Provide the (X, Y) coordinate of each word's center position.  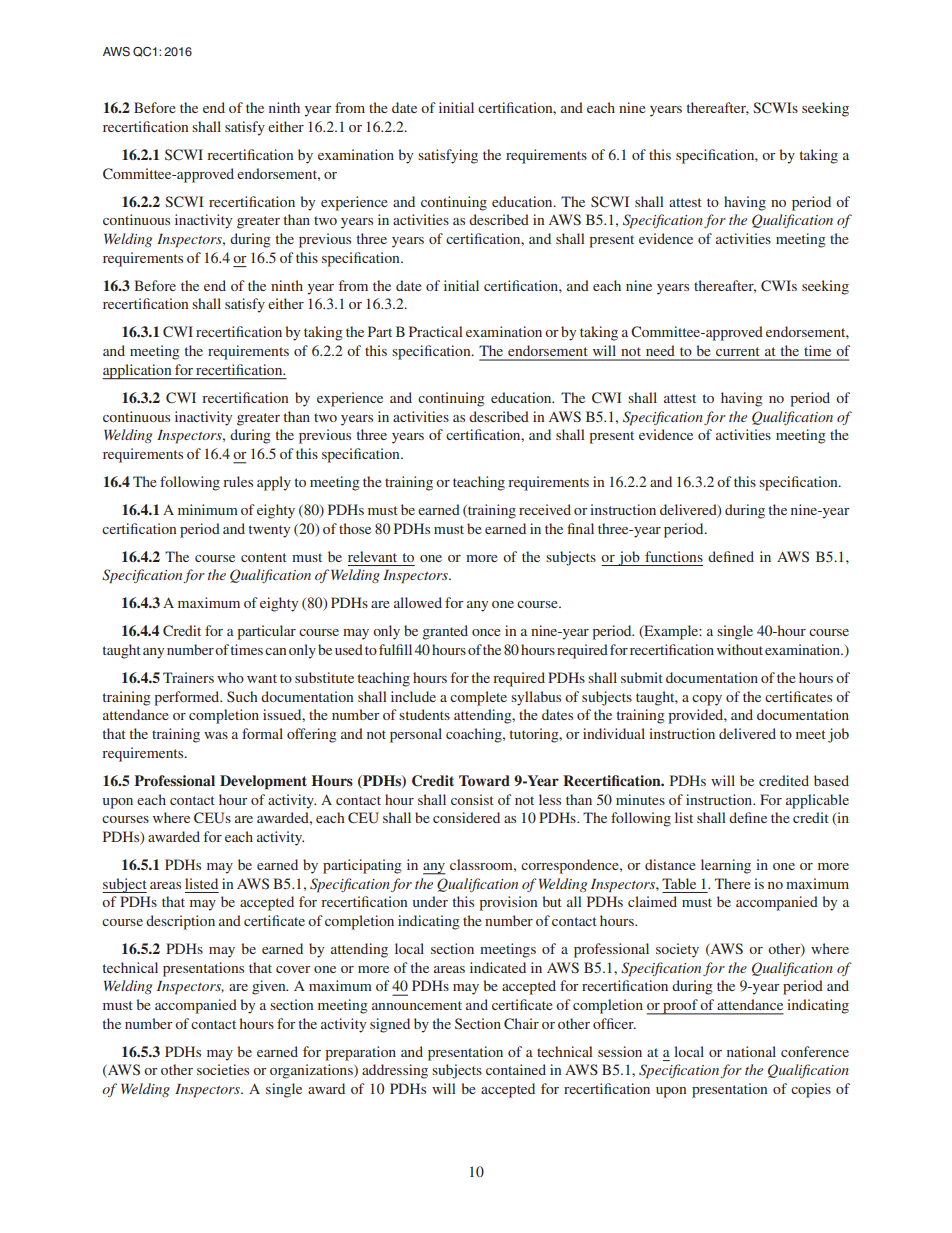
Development (263, 782)
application (138, 371)
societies (223, 1069)
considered (466, 817)
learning (726, 866)
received (545, 509)
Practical (436, 331)
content (264, 557)
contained (516, 1069)
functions (674, 556)
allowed (418, 602)
